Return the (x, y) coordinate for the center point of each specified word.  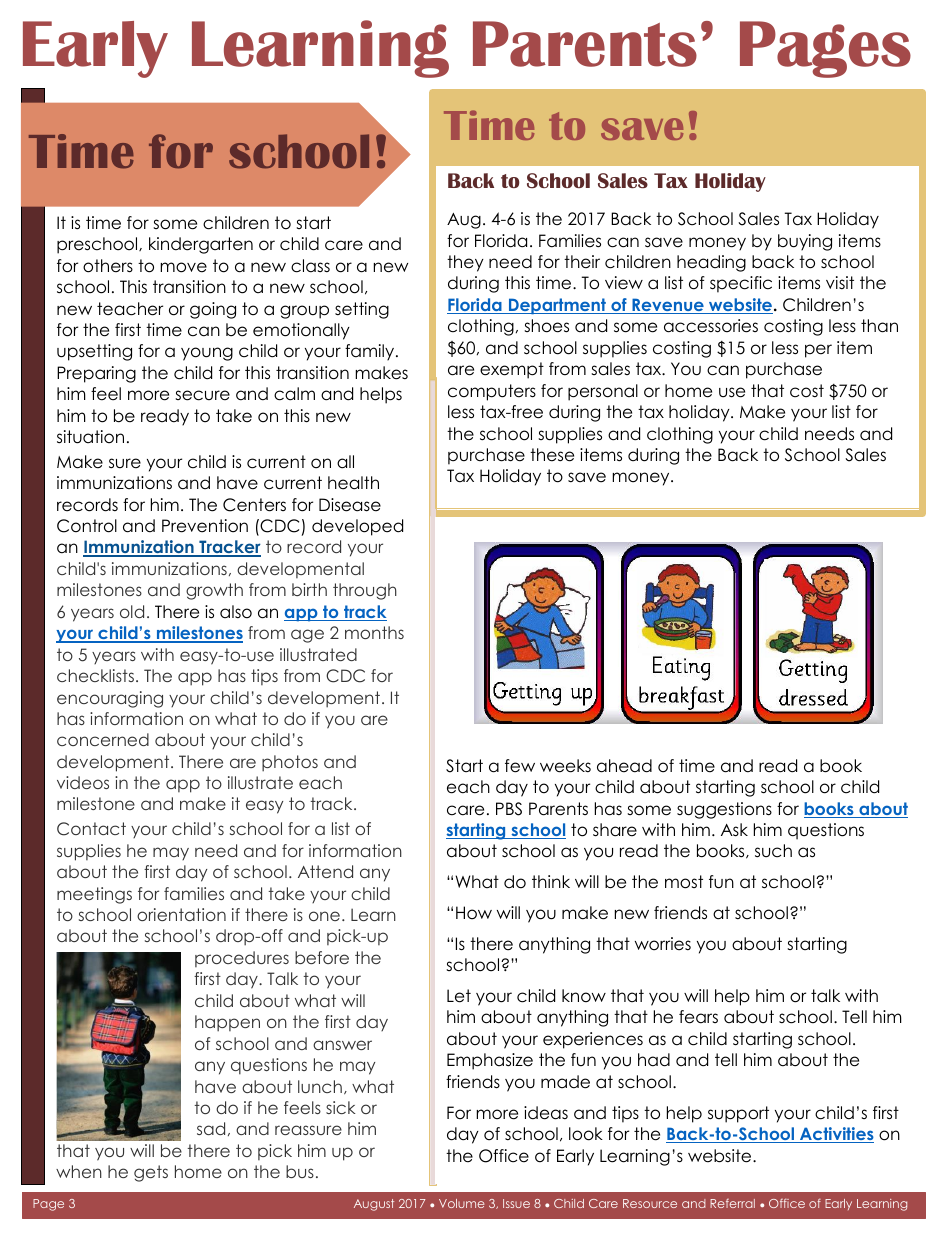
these (552, 455)
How (474, 913)
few (520, 766)
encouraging (110, 699)
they (465, 263)
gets (151, 1173)
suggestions (724, 810)
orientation (181, 914)
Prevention (205, 526)
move (183, 267)
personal (603, 392)
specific (741, 284)
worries (663, 944)
